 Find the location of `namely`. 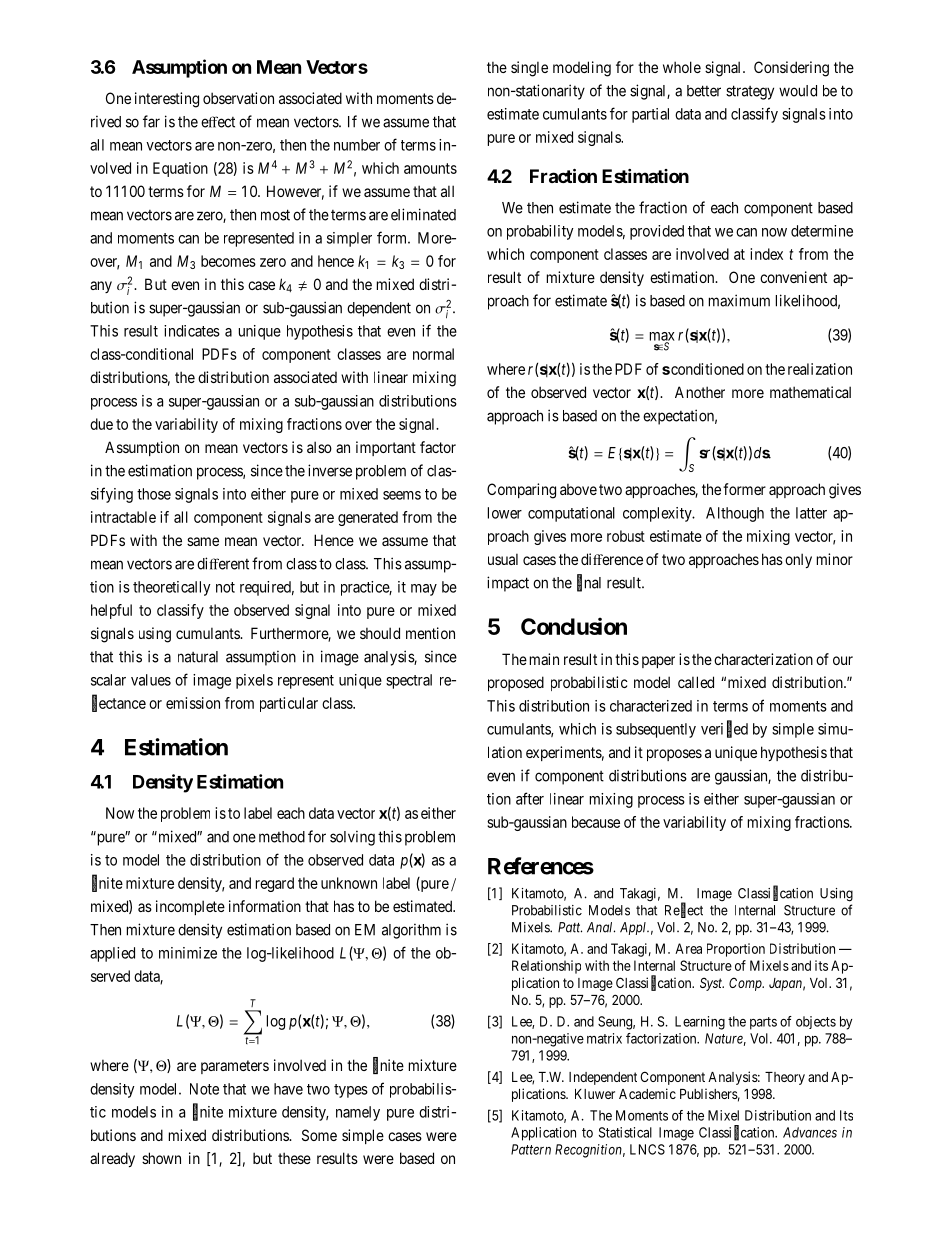

namely is located at coordinates (358, 1113).
